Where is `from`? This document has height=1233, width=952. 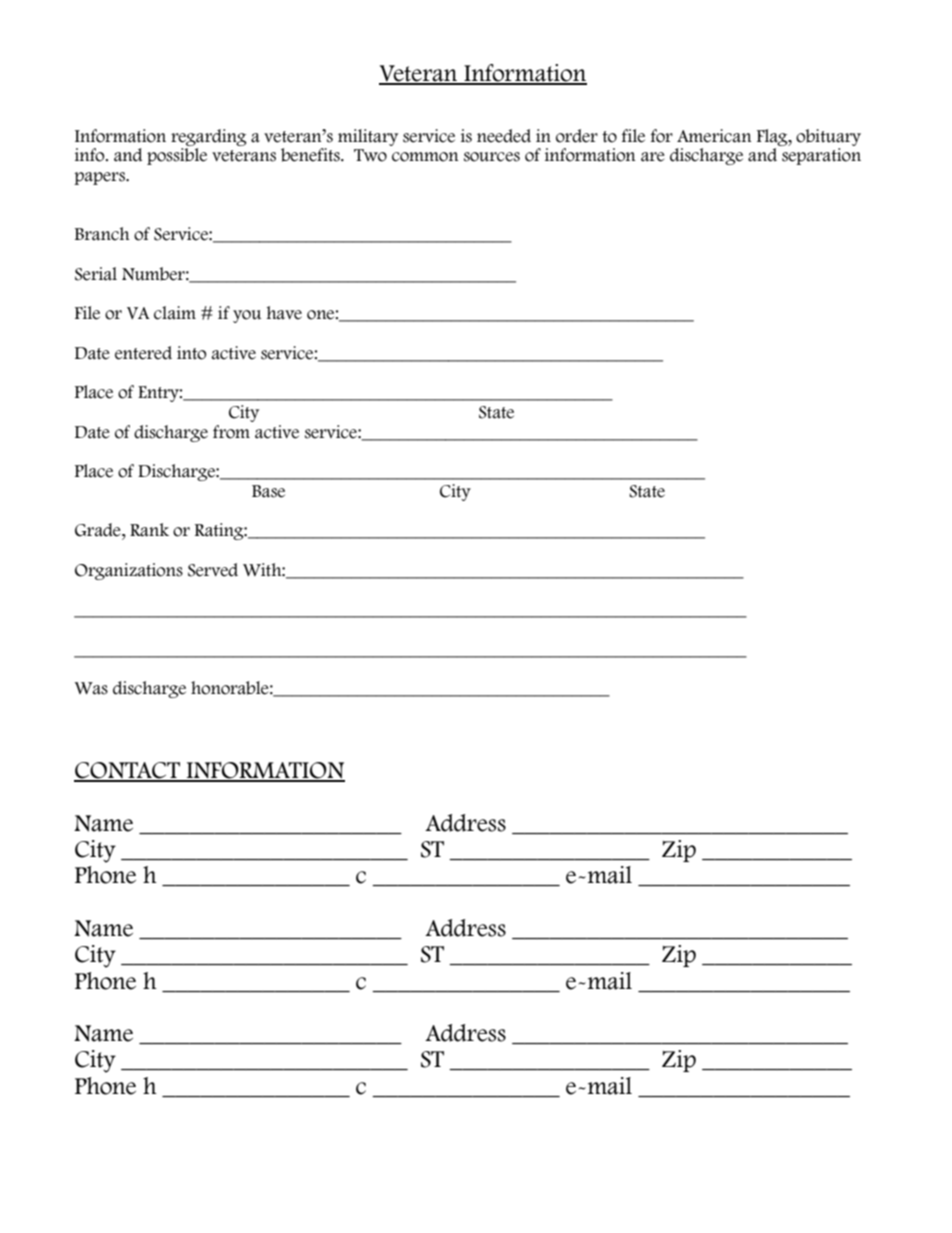 from is located at coordinates (231, 432).
